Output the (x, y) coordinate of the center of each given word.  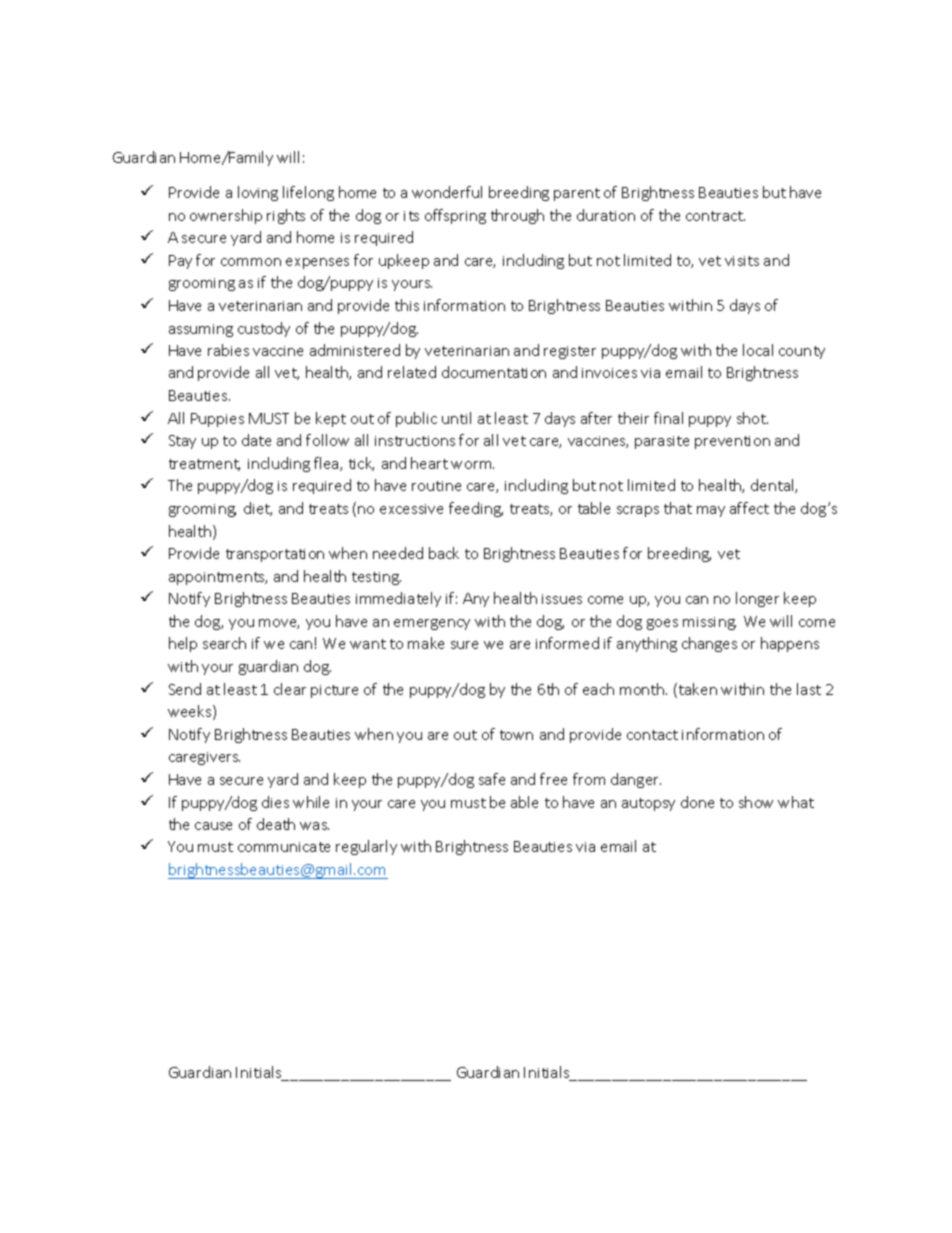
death (276, 824)
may (711, 511)
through (517, 216)
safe (492, 779)
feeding (476, 509)
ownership (226, 216)
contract (715, 216)
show (756, 802)
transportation (275, 555)
